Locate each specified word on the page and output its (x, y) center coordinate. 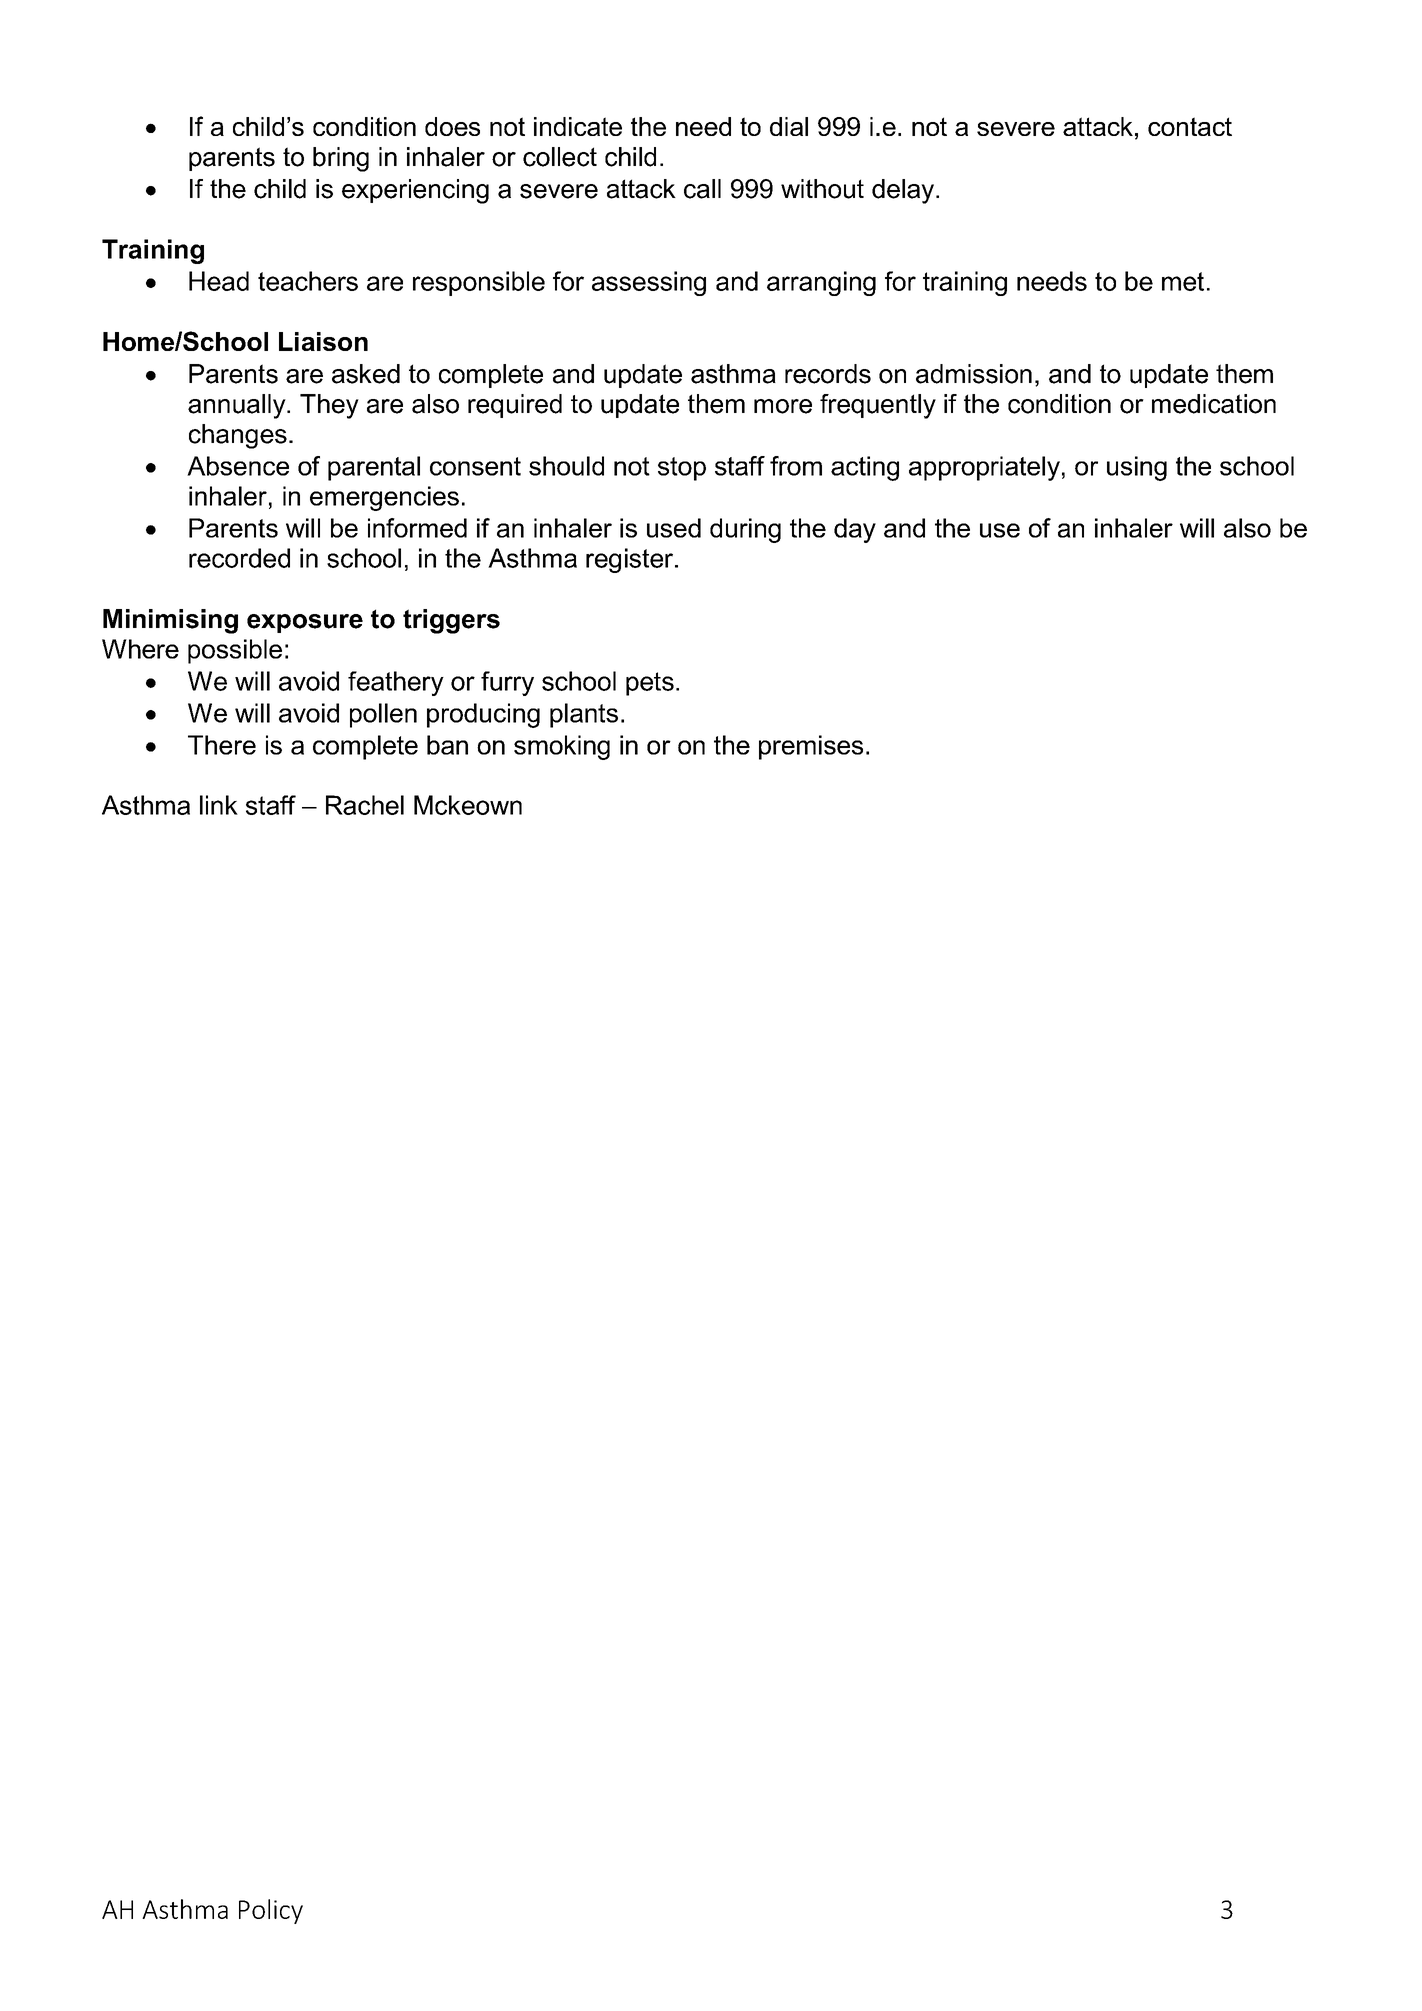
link (219, 805)
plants (584, 715)
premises (811, 747)
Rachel (365, 805)
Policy (271, 1911)
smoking (562, 747)
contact (1190, 126)
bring (341, 159)
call (702, 189)
